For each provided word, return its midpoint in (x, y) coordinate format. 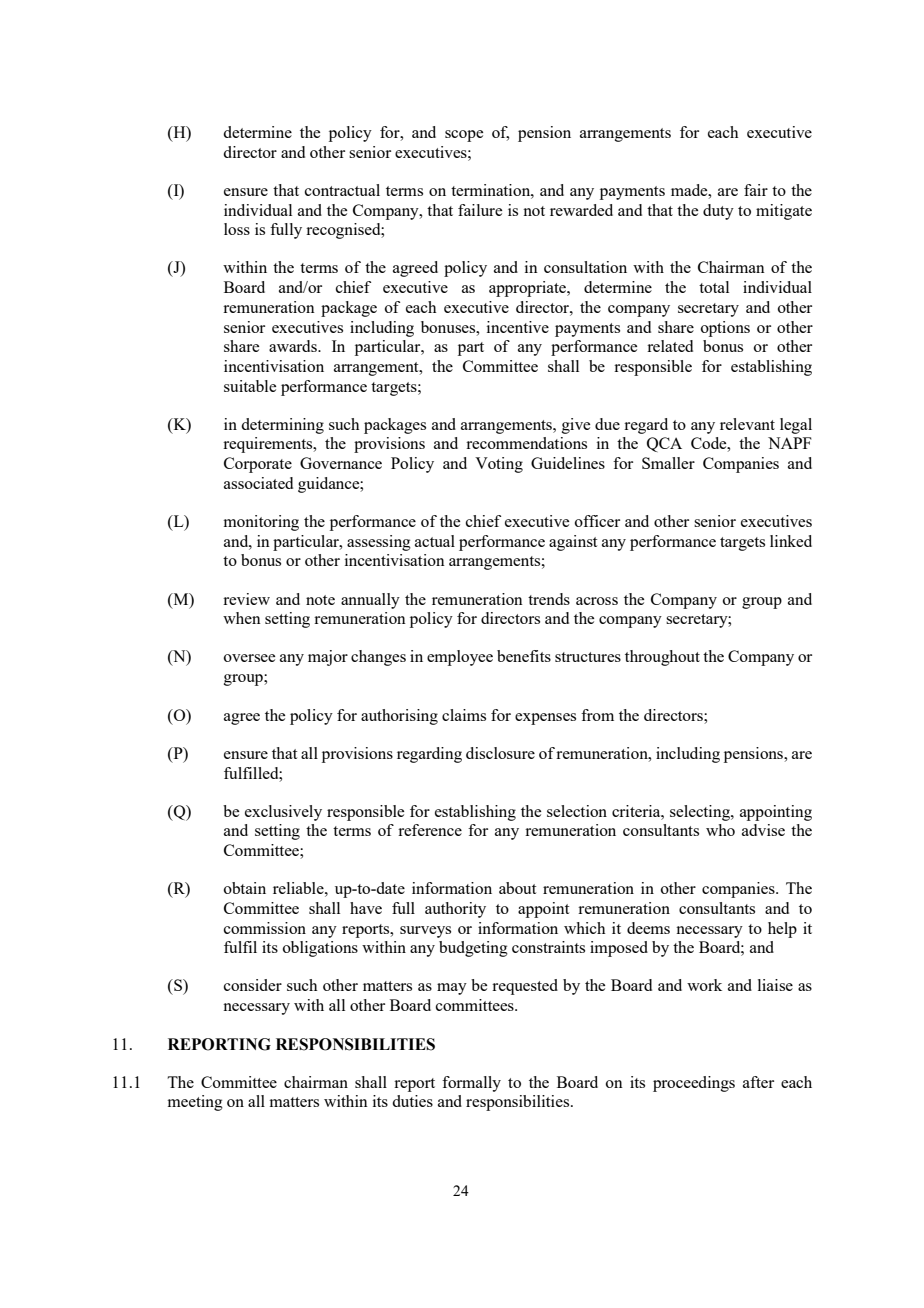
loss (237, 229)
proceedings (694, 1084)
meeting (195, 1103)
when (242, 618)
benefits (524, 656)
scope (464, 136)
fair (756, 190)
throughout (662, 658)
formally (471, 1084)
